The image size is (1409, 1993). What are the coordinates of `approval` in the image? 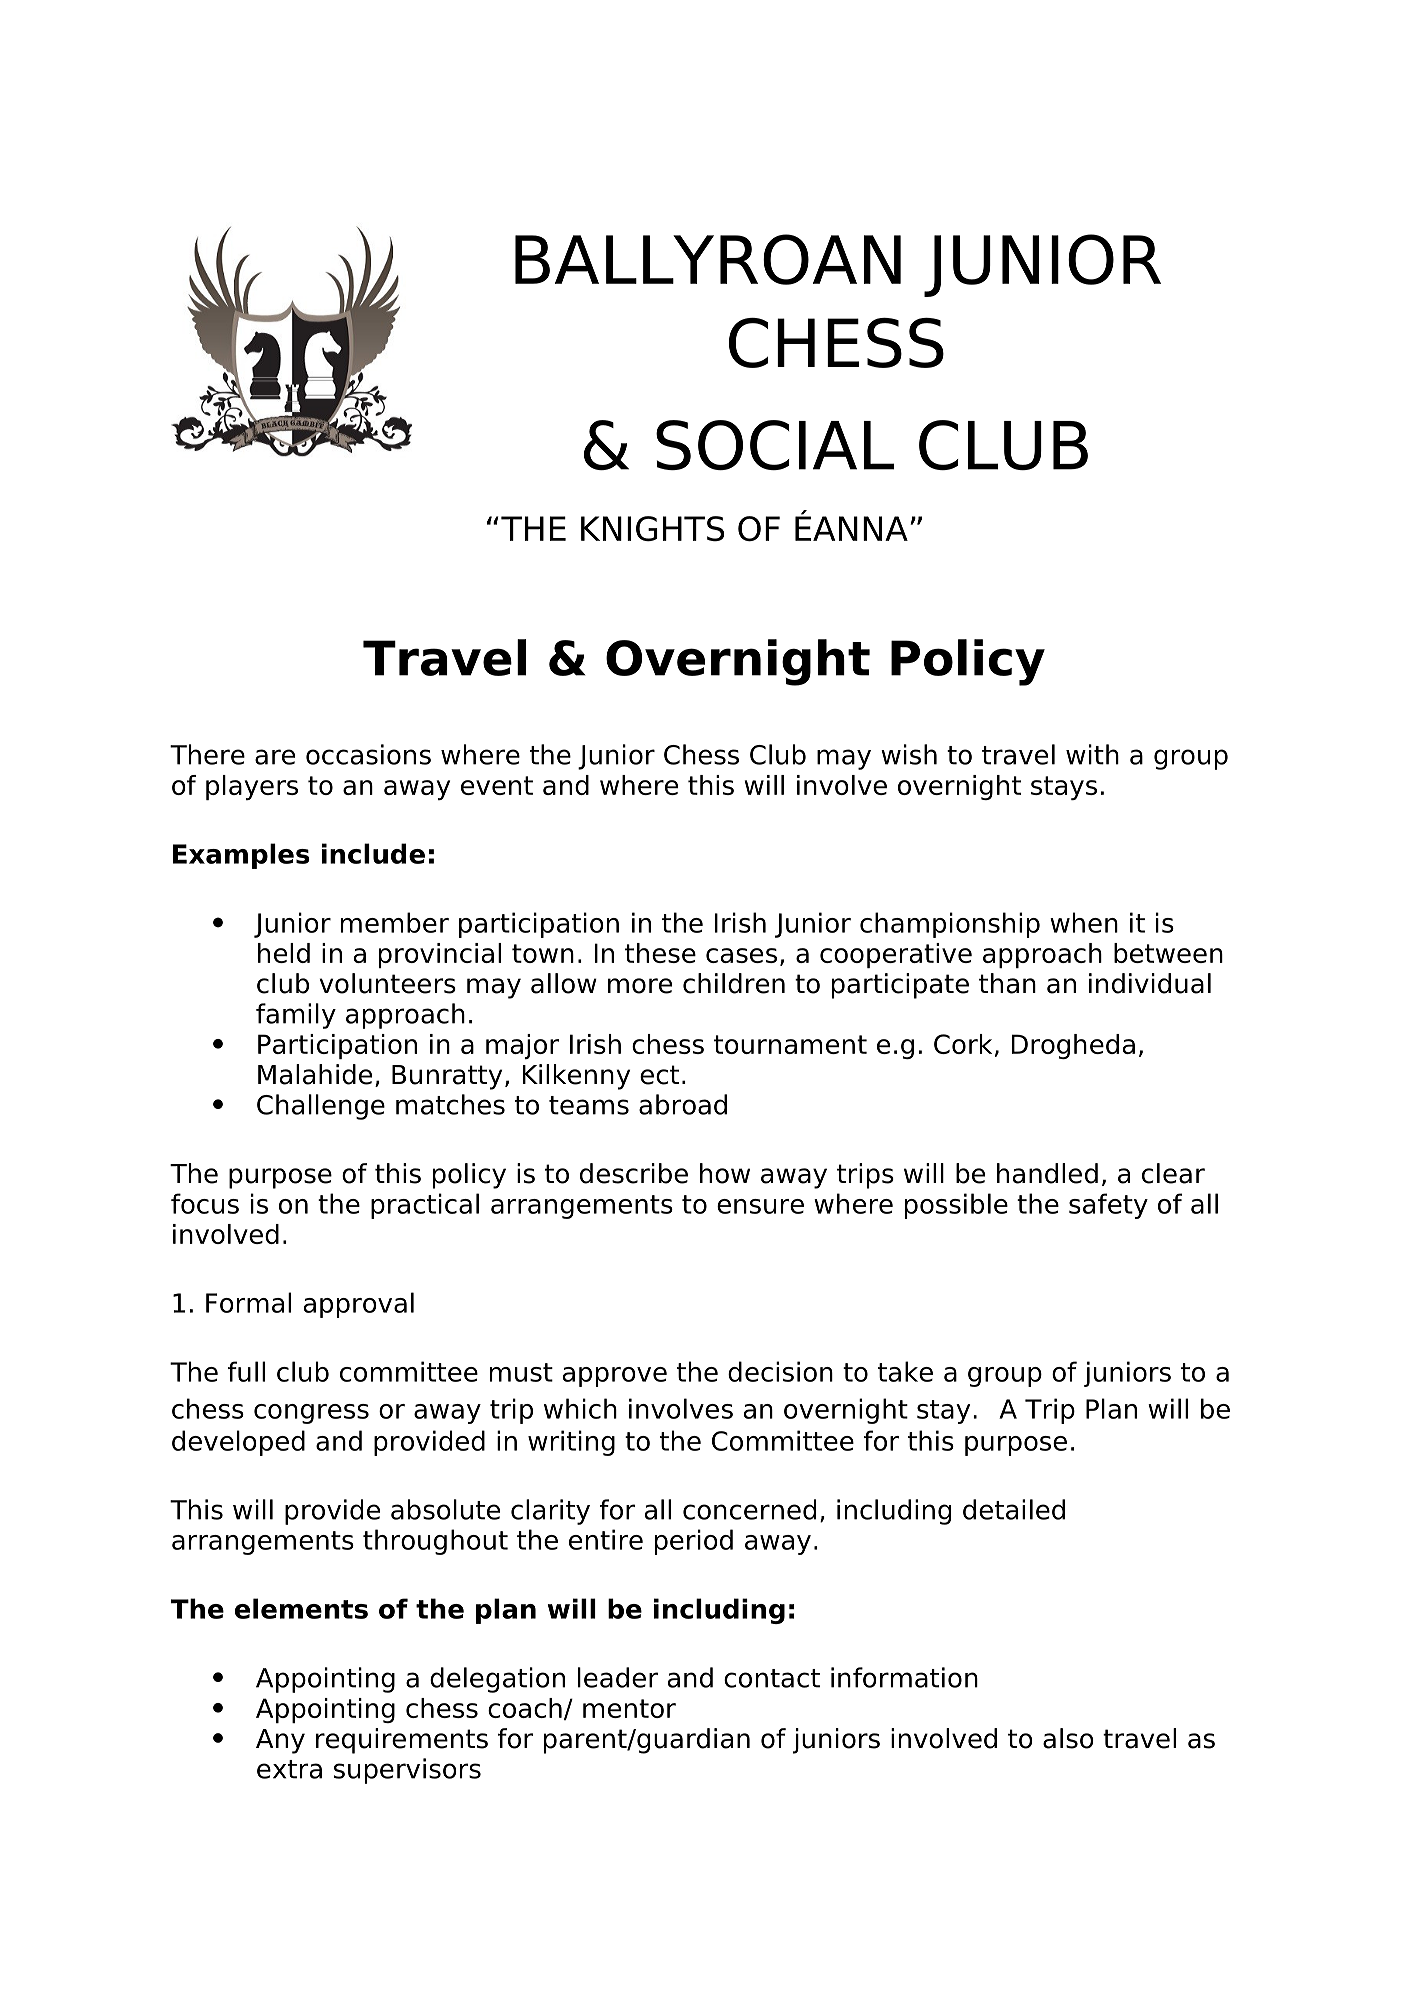 It's located at (359, 1305).
